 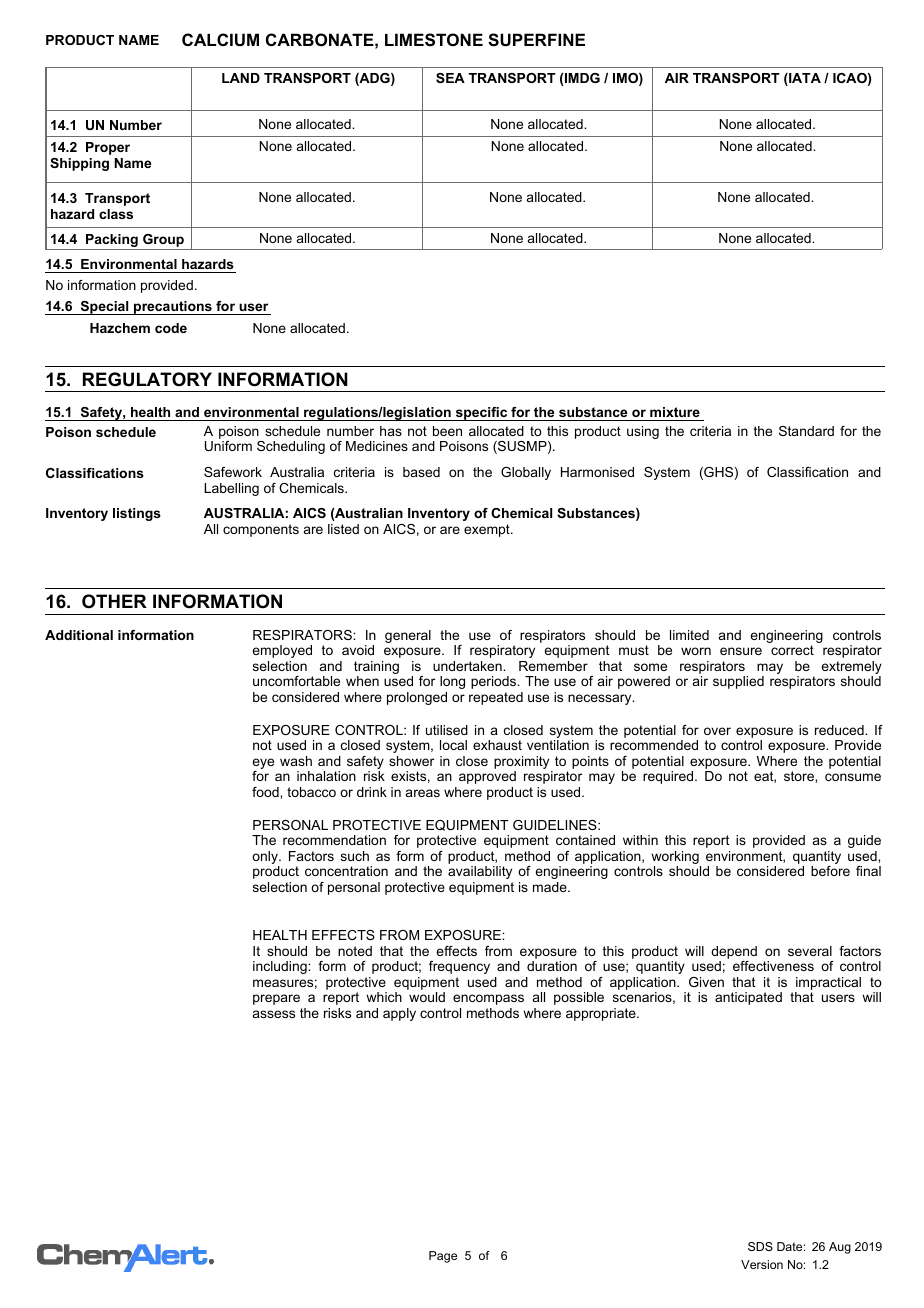 I want to click on CALCIUM, so click(x=220, y=39).
